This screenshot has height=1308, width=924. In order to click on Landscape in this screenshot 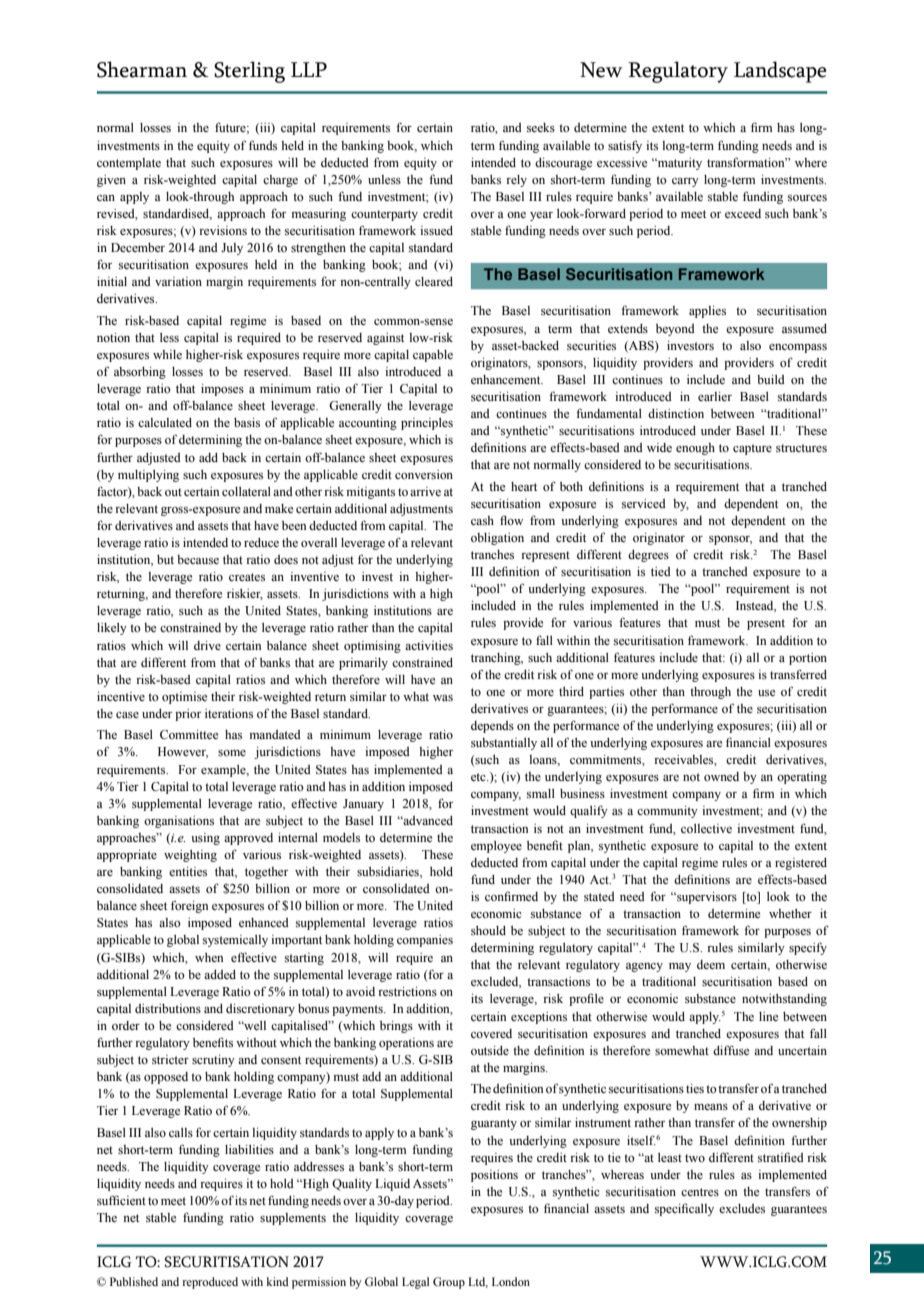, I will do `click(780, 72)`.
